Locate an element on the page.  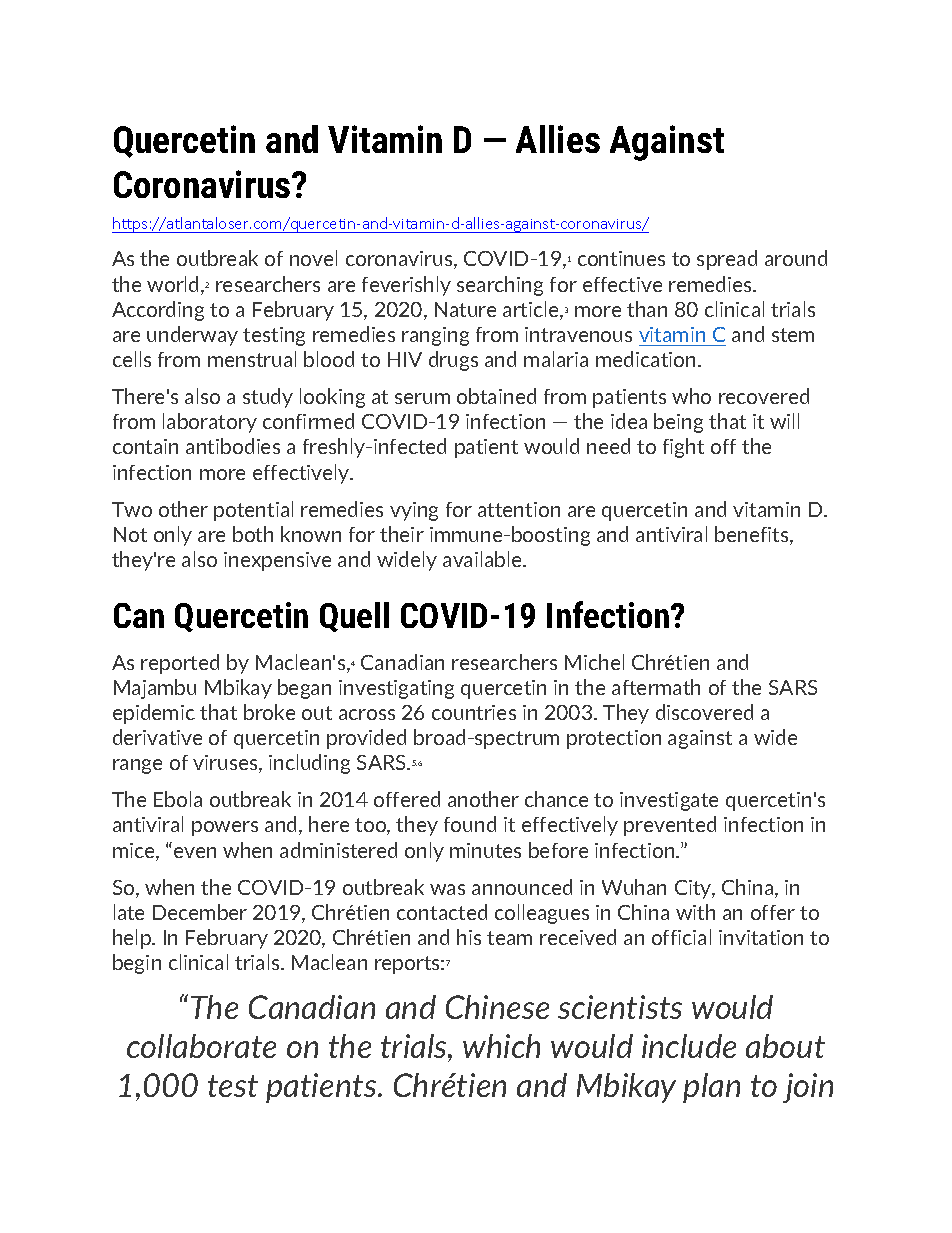
spread is located at coordinates (727, 260).
